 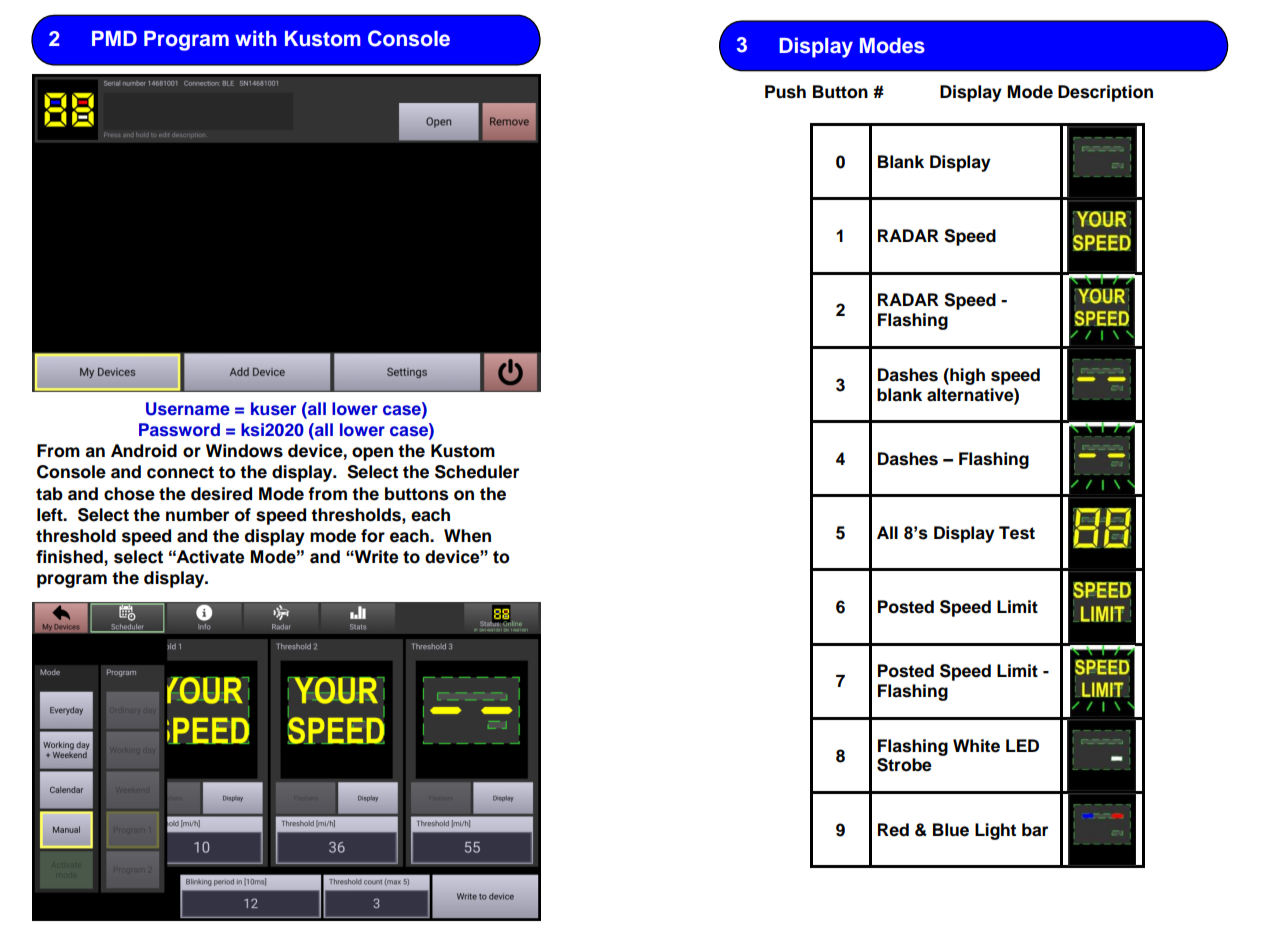 I want to click on Light, so click(x=995, y=831).
